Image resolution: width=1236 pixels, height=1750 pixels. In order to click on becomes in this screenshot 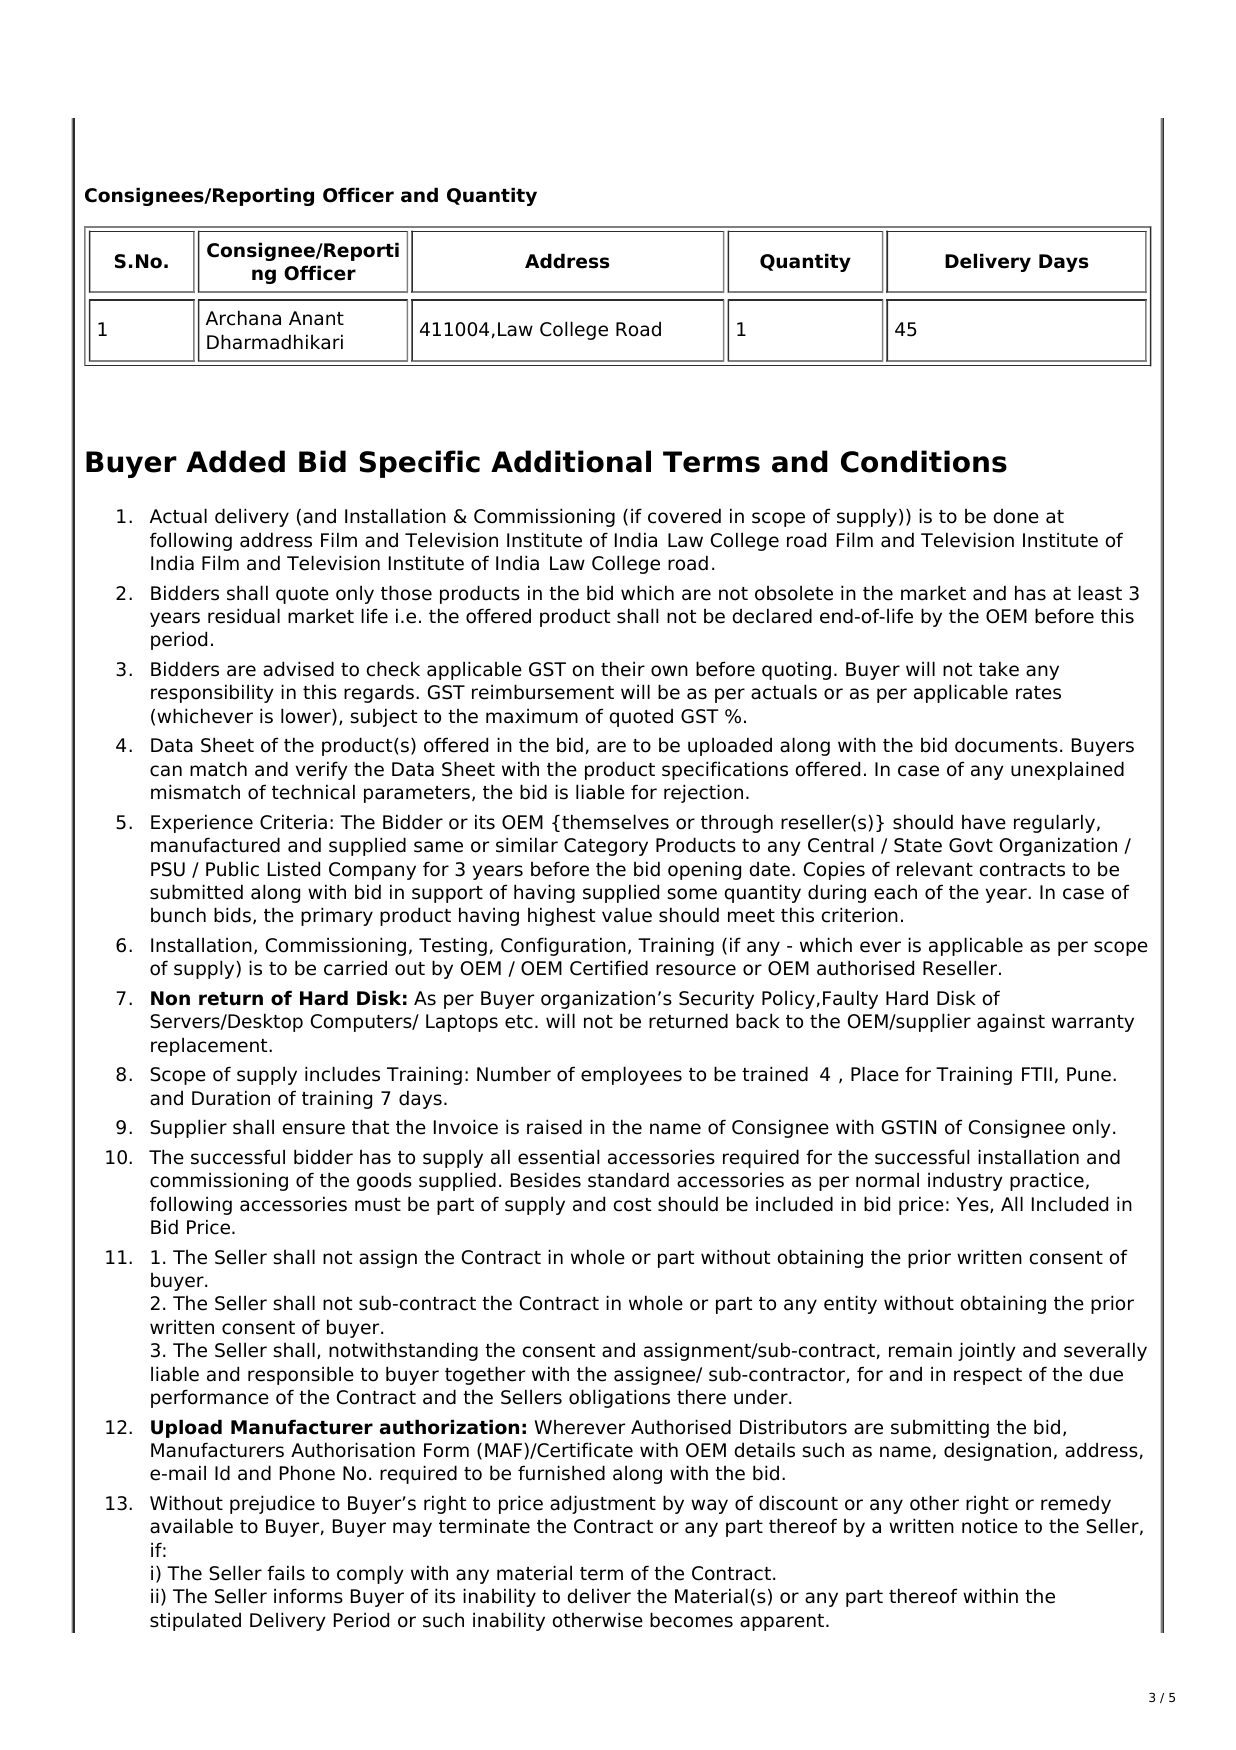, I will do `click(691, 1620)`.
